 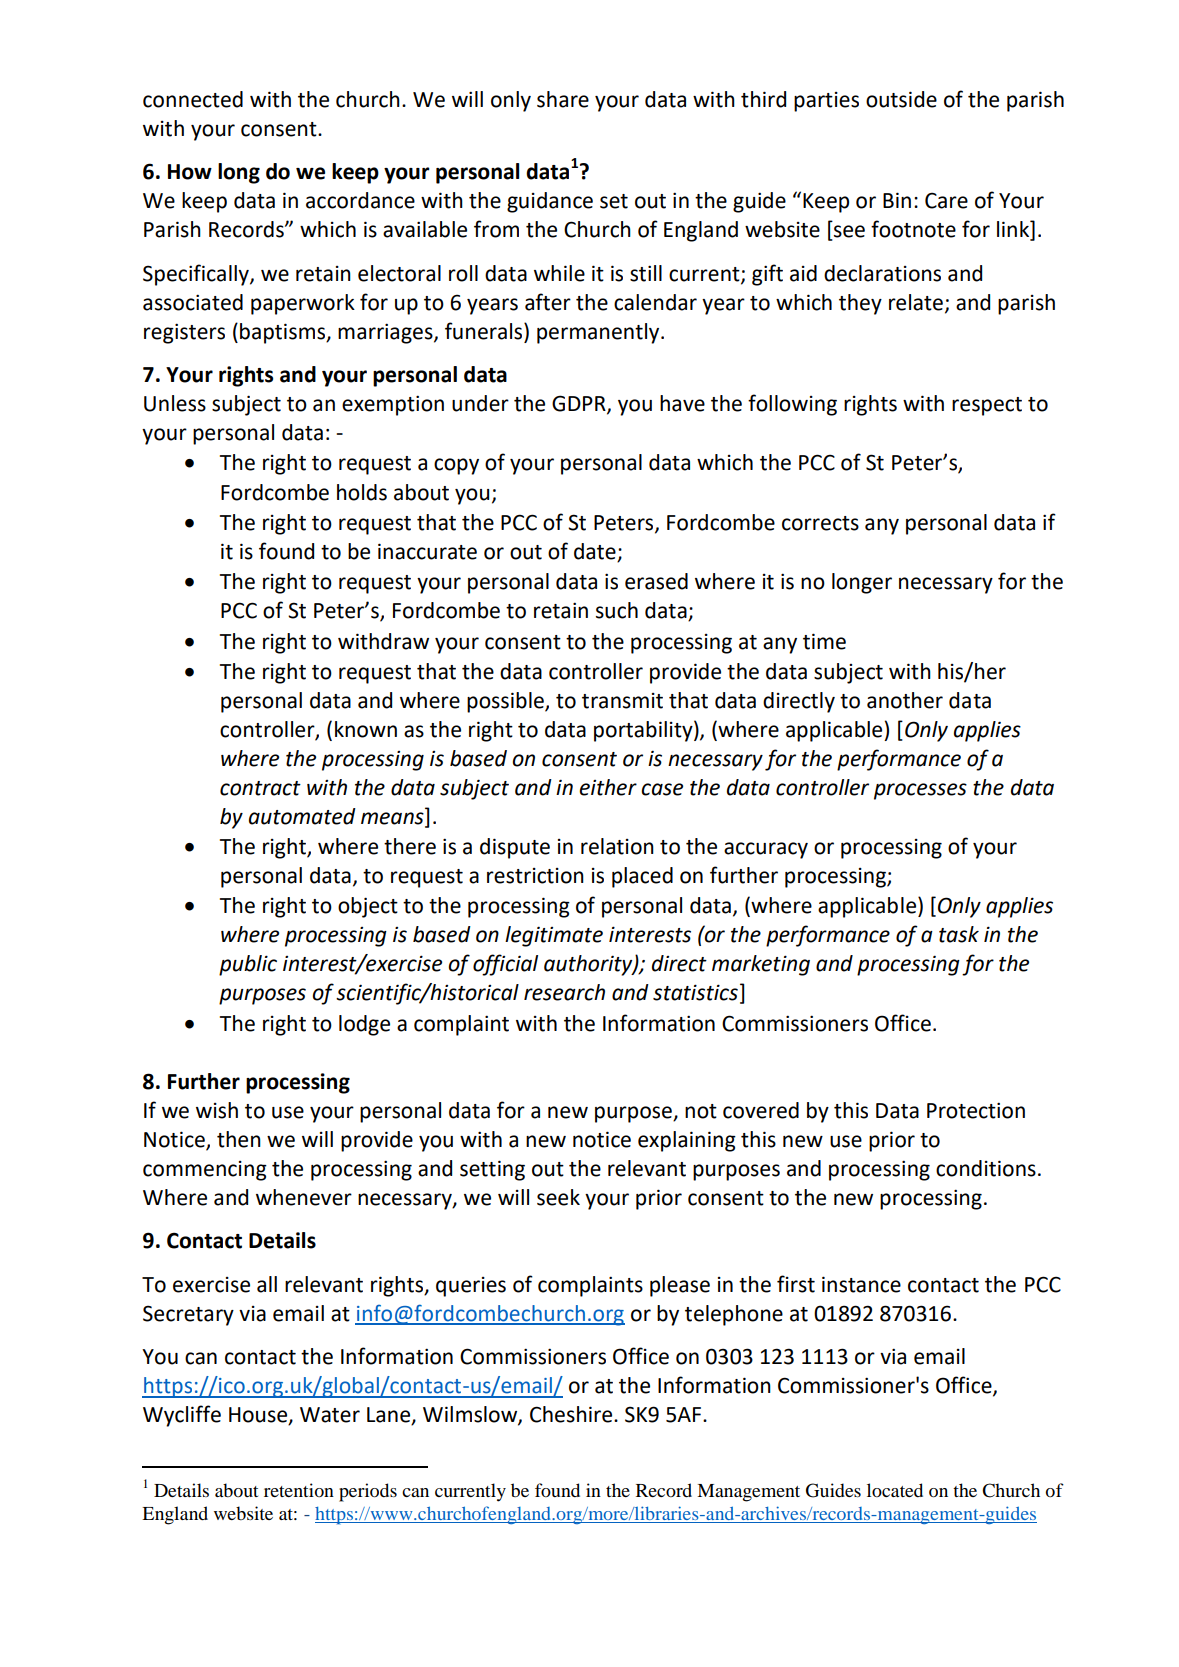 I want to click on GDPR, so click(x=580, y=404).
